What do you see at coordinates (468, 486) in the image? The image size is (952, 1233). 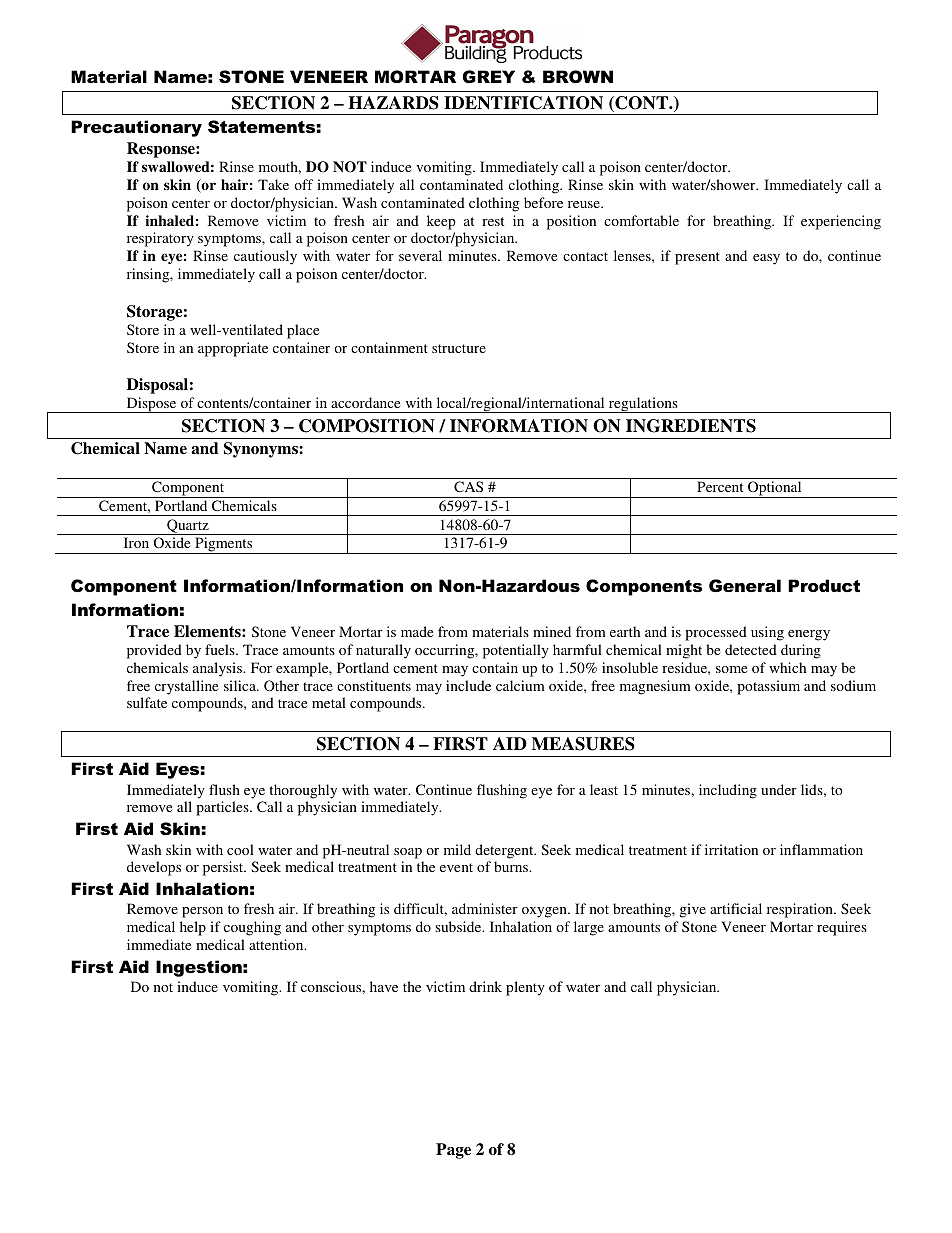 I see `CAS` at bounding box center [468, 486].
